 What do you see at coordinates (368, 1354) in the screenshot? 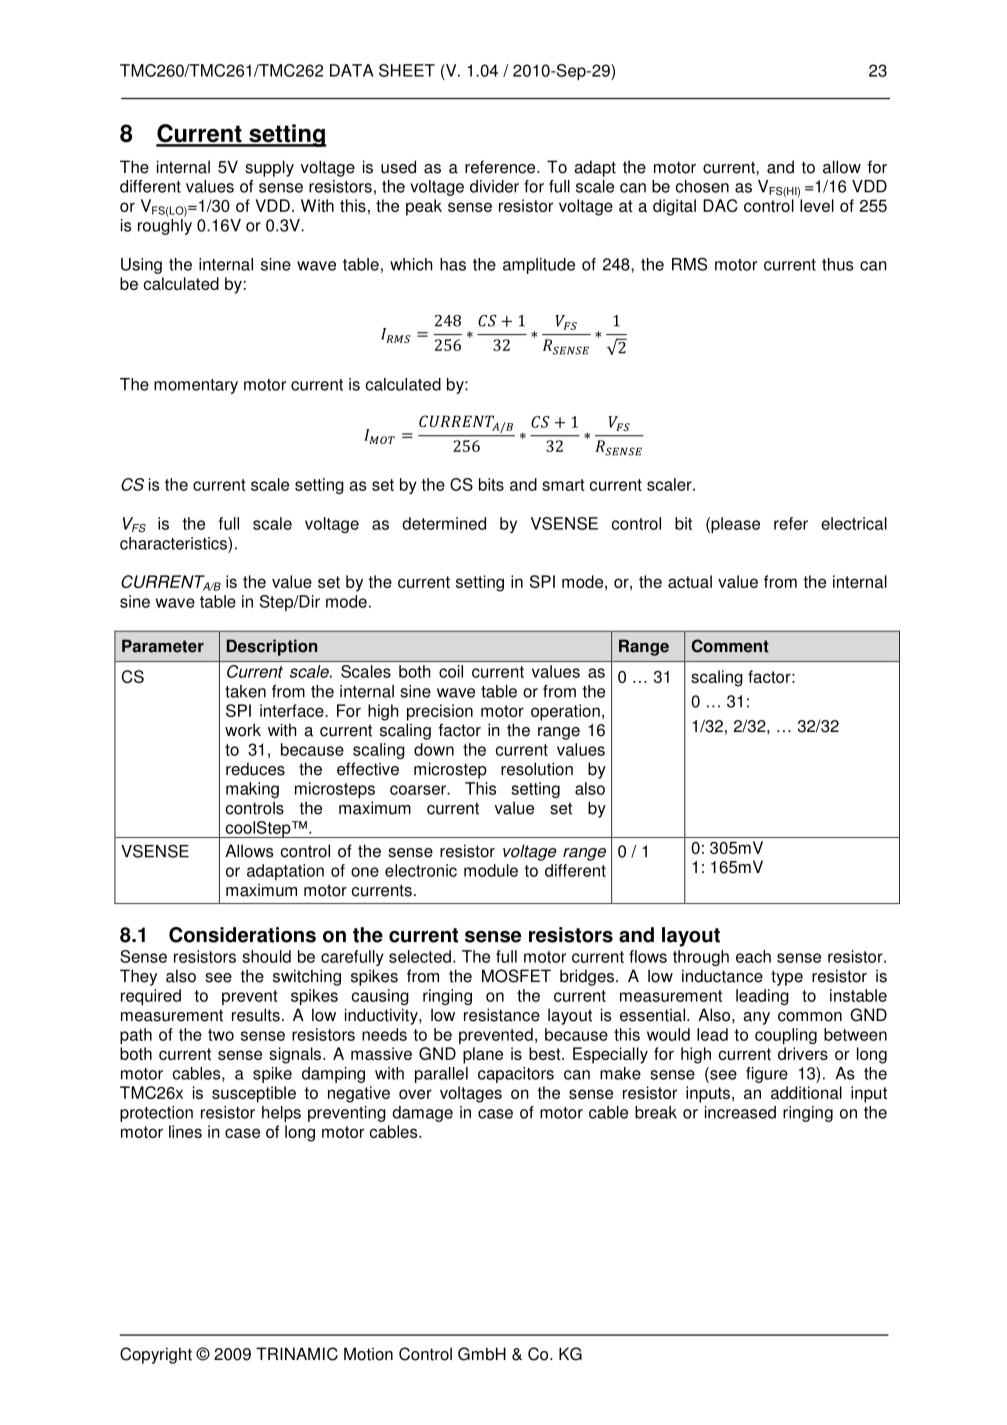
I see `Motion` at bounding box center [368, 1354].
